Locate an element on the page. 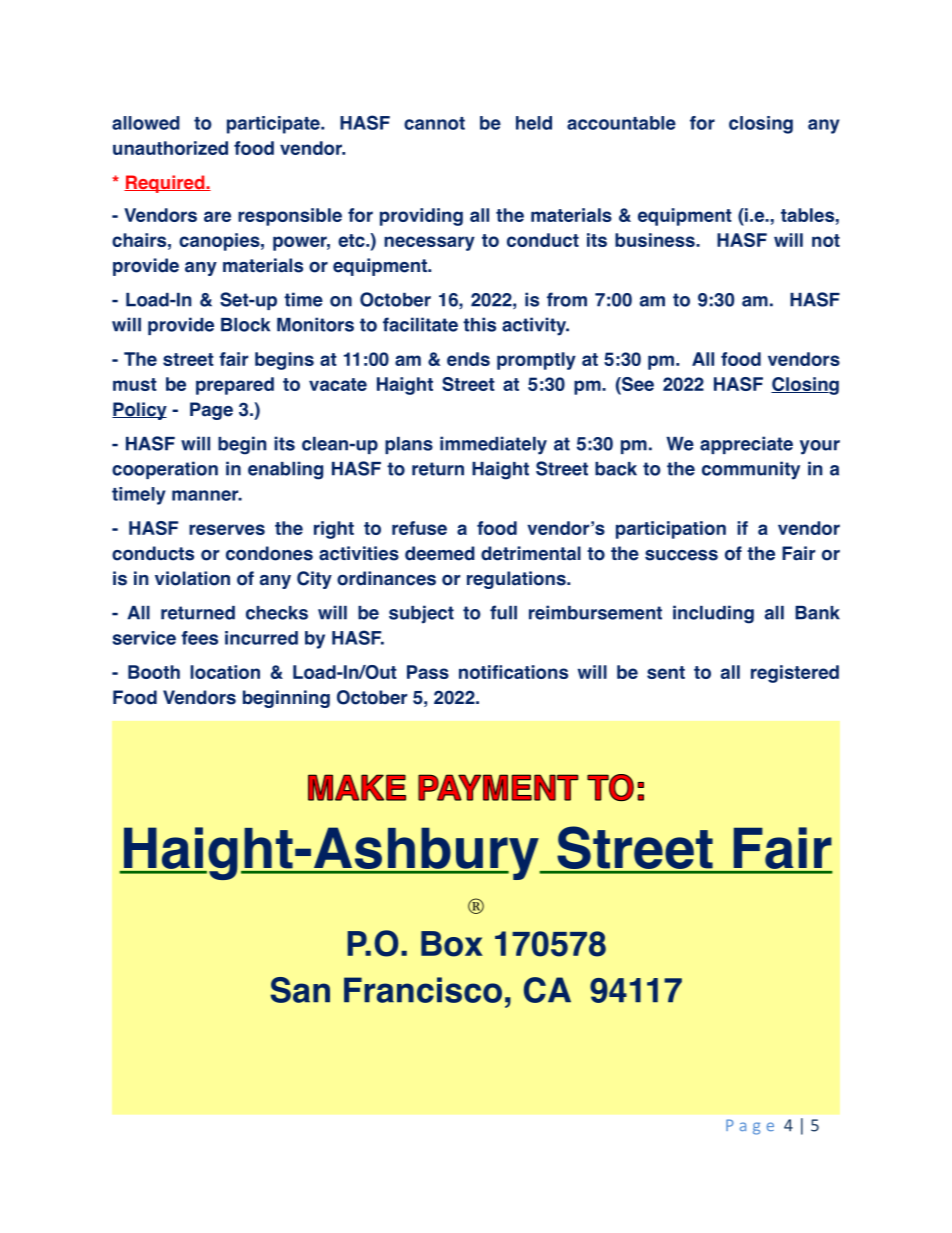 The image size is (952, 1233). cannot is located at coordinates (434, 123).
